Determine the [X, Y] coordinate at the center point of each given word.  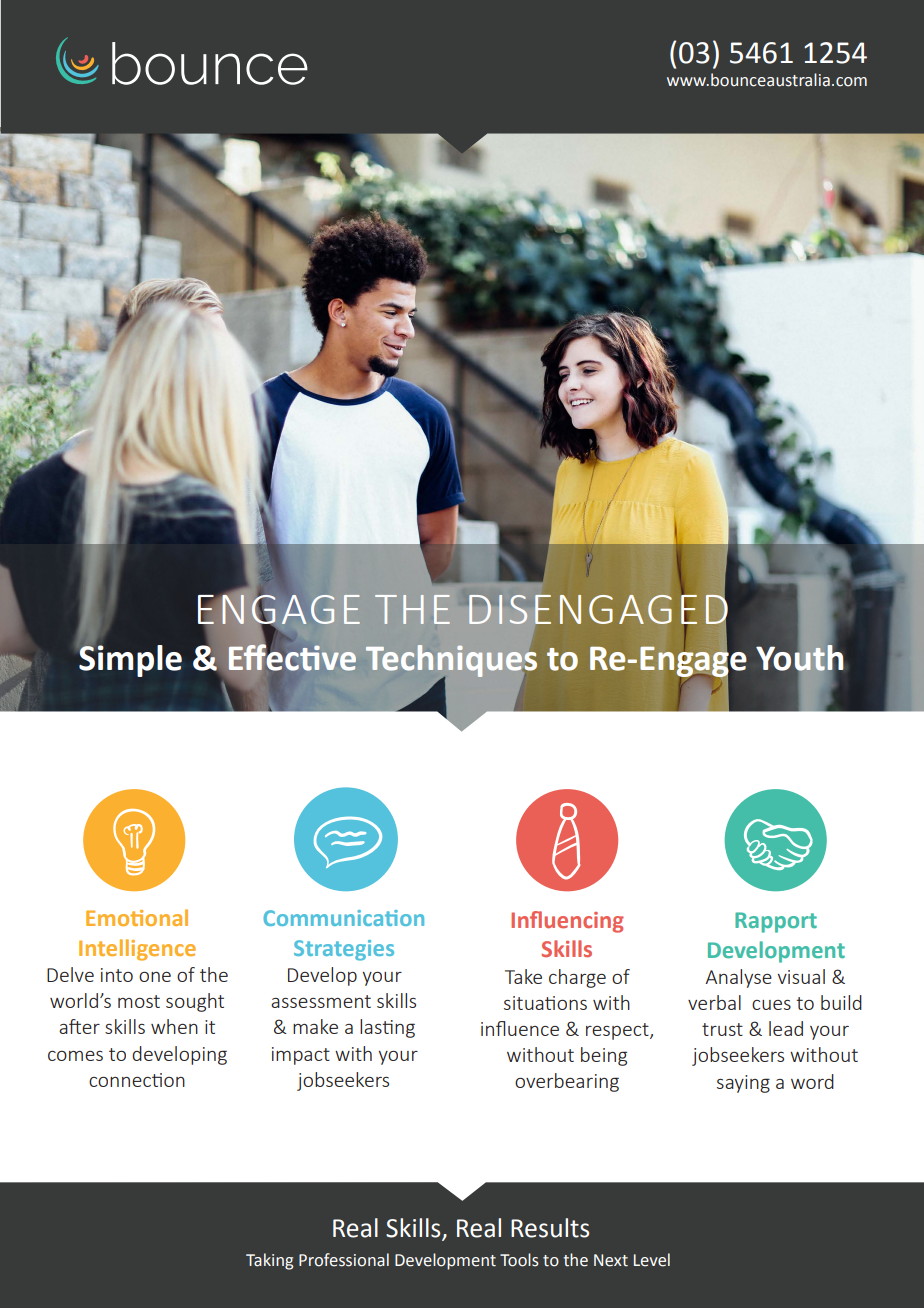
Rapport [776, 922]
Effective [292, 656]
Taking [269, 1261]
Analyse [738, 978]
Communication [343, 918]
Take [523, 976]
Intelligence [137, 950]
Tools [519, 1260]
